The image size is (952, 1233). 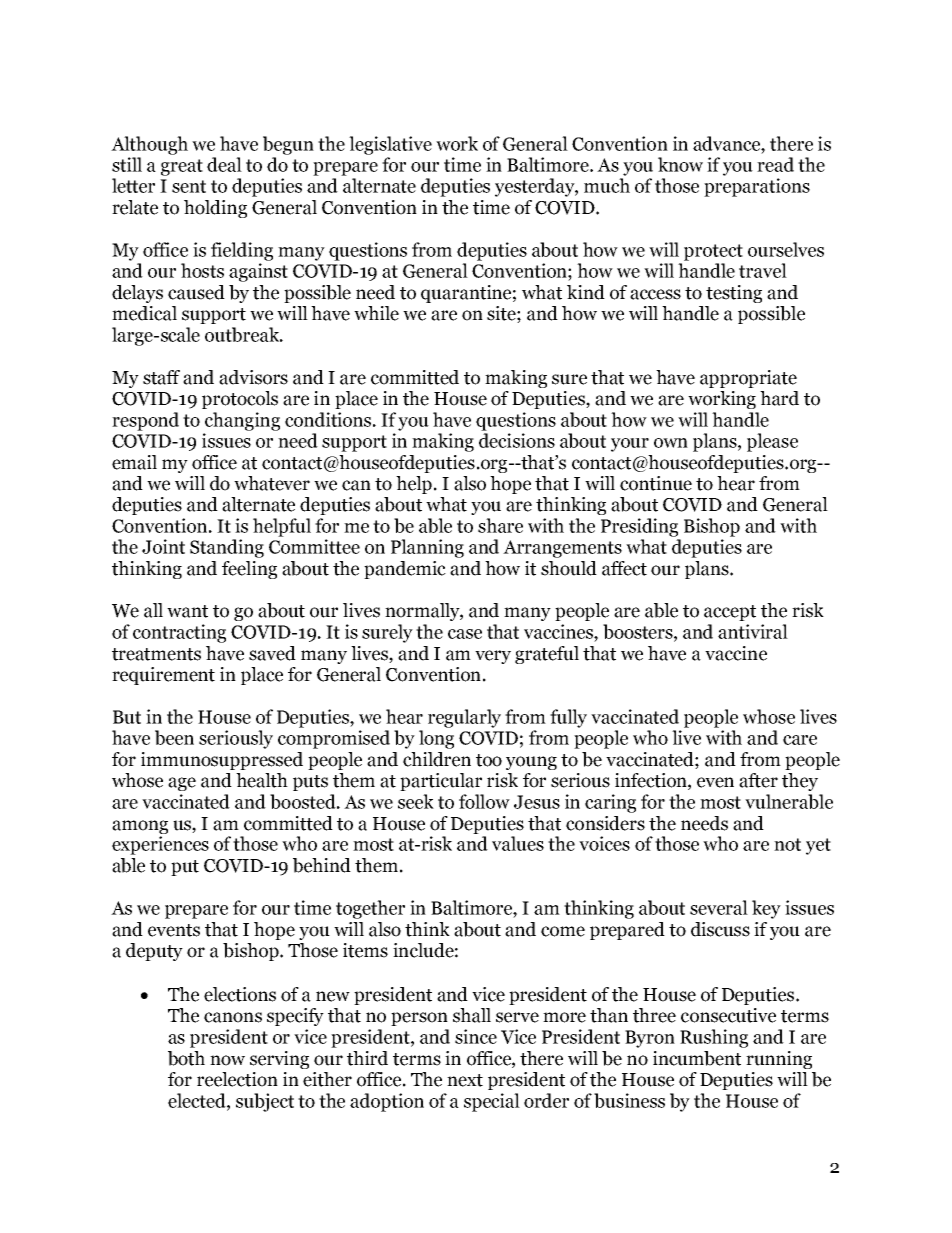 What do you see at coordinates (518, 843) in the page?
I see `values` at bounding box center [518, 843].
